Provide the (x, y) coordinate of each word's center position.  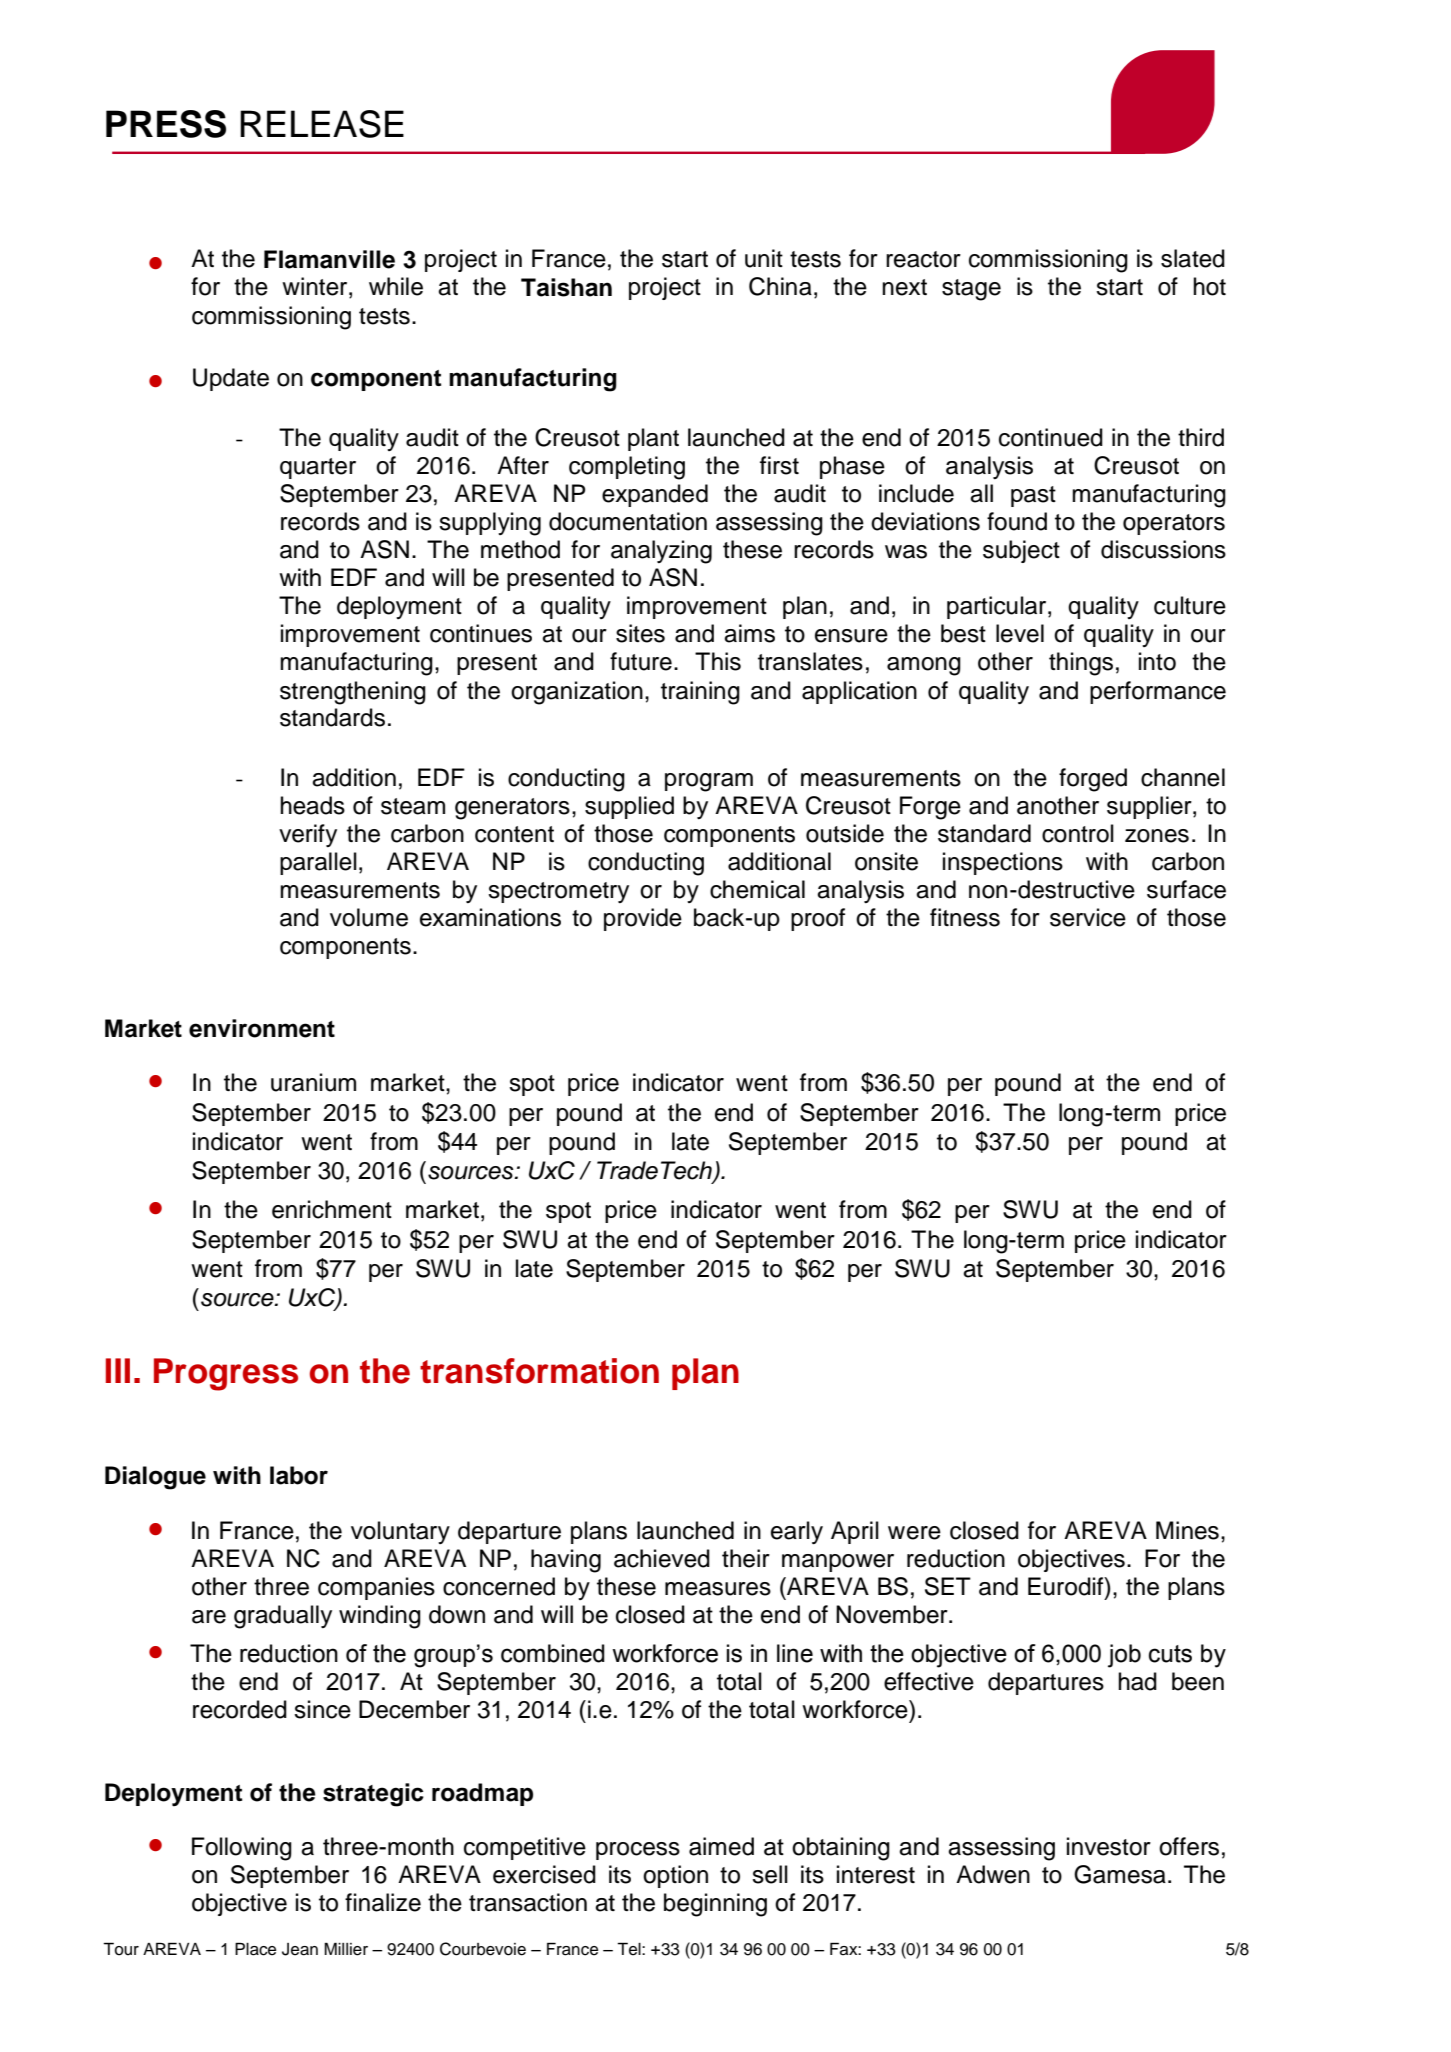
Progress (226, 1374)
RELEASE (322, 124)
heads (312, 805)
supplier (1150, 807)
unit (764, 258)
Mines (1187, 1530)
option (675, 1876)
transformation (539, 1371)
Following (242, 1849)
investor (1109, 1846)
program (709, 782)
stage (971, 290)
